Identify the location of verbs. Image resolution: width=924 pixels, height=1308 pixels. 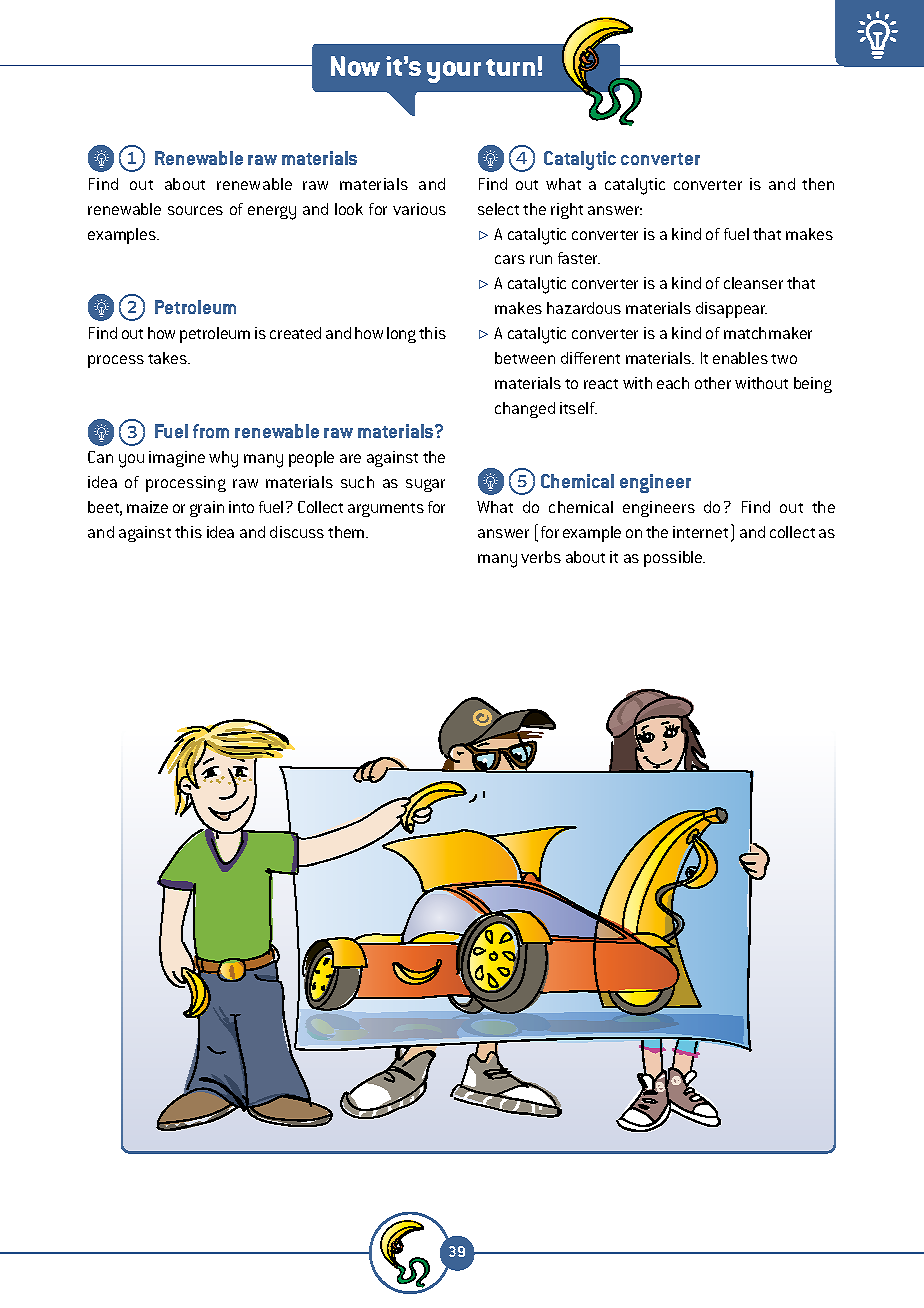
(541, 557).
